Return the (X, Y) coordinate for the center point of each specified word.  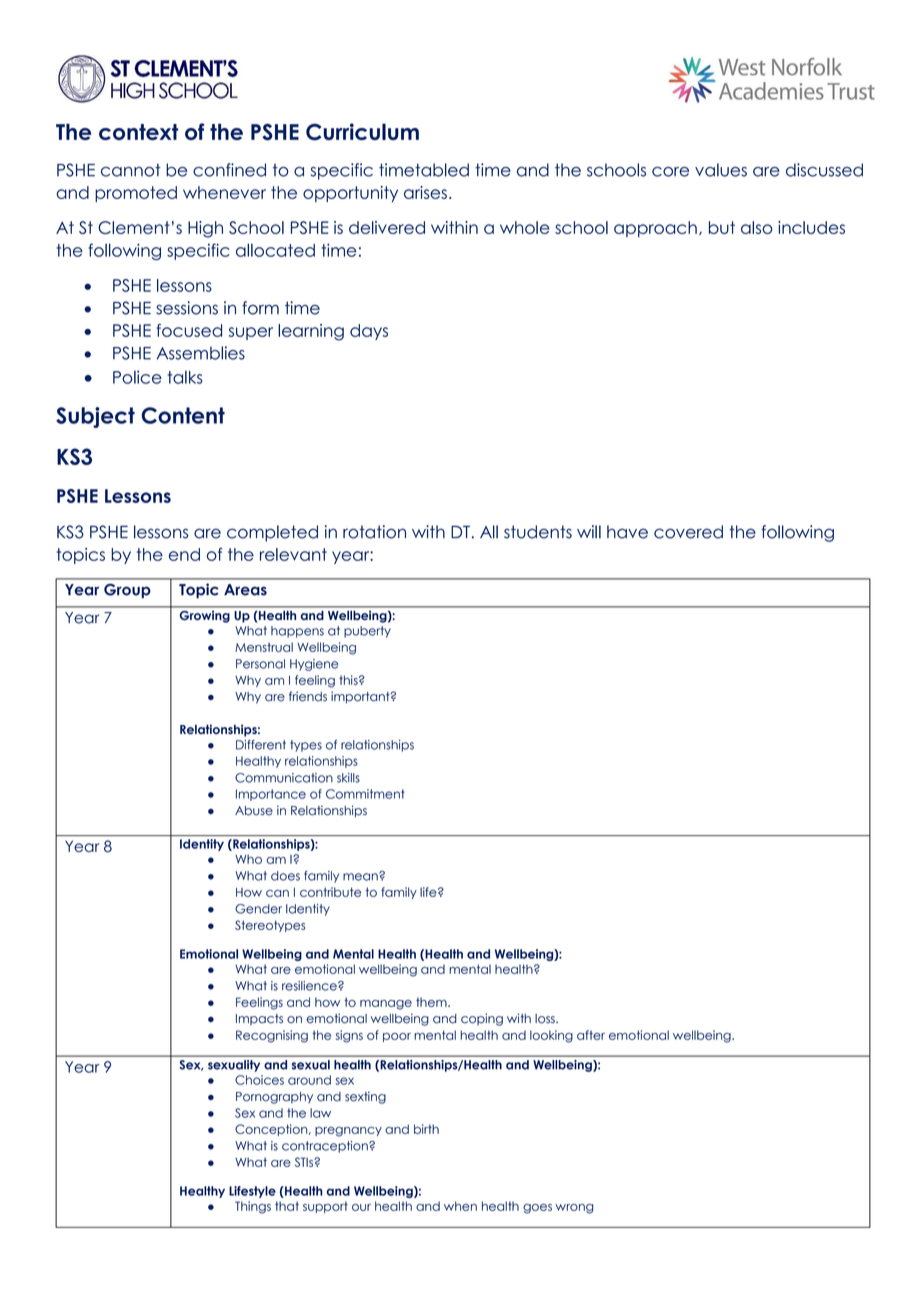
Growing (205, 617)
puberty (367, 632)
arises (425, 192)
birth (426, 1129)
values (721, 170)
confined (229, 170)
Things (253, 1207)
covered (688, 532)
